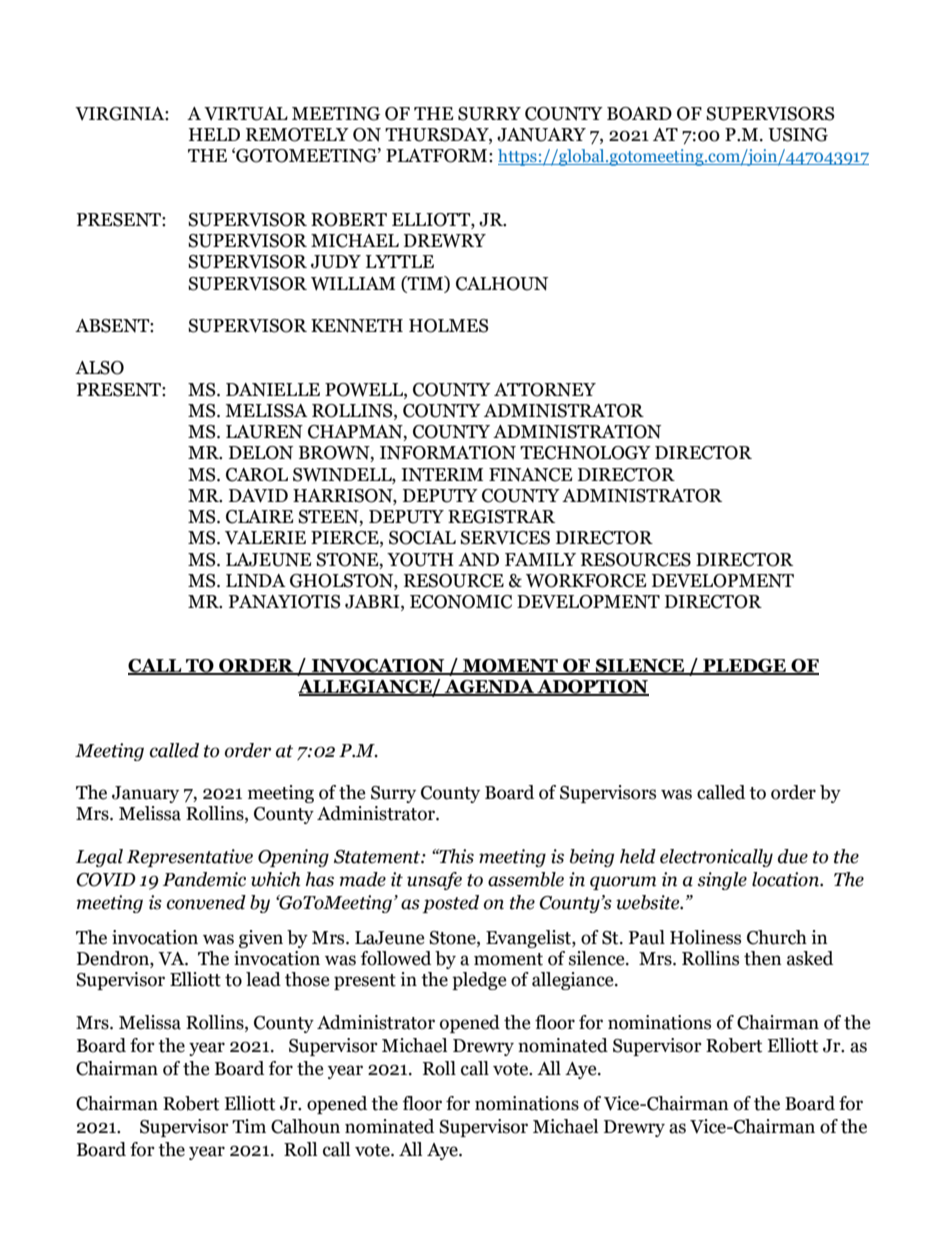 Image resolution: width=952 pixels, height=1233 pixels. Describe the element at coordinates (297, 135) in the page. I see `REMOTELY` at that location.
